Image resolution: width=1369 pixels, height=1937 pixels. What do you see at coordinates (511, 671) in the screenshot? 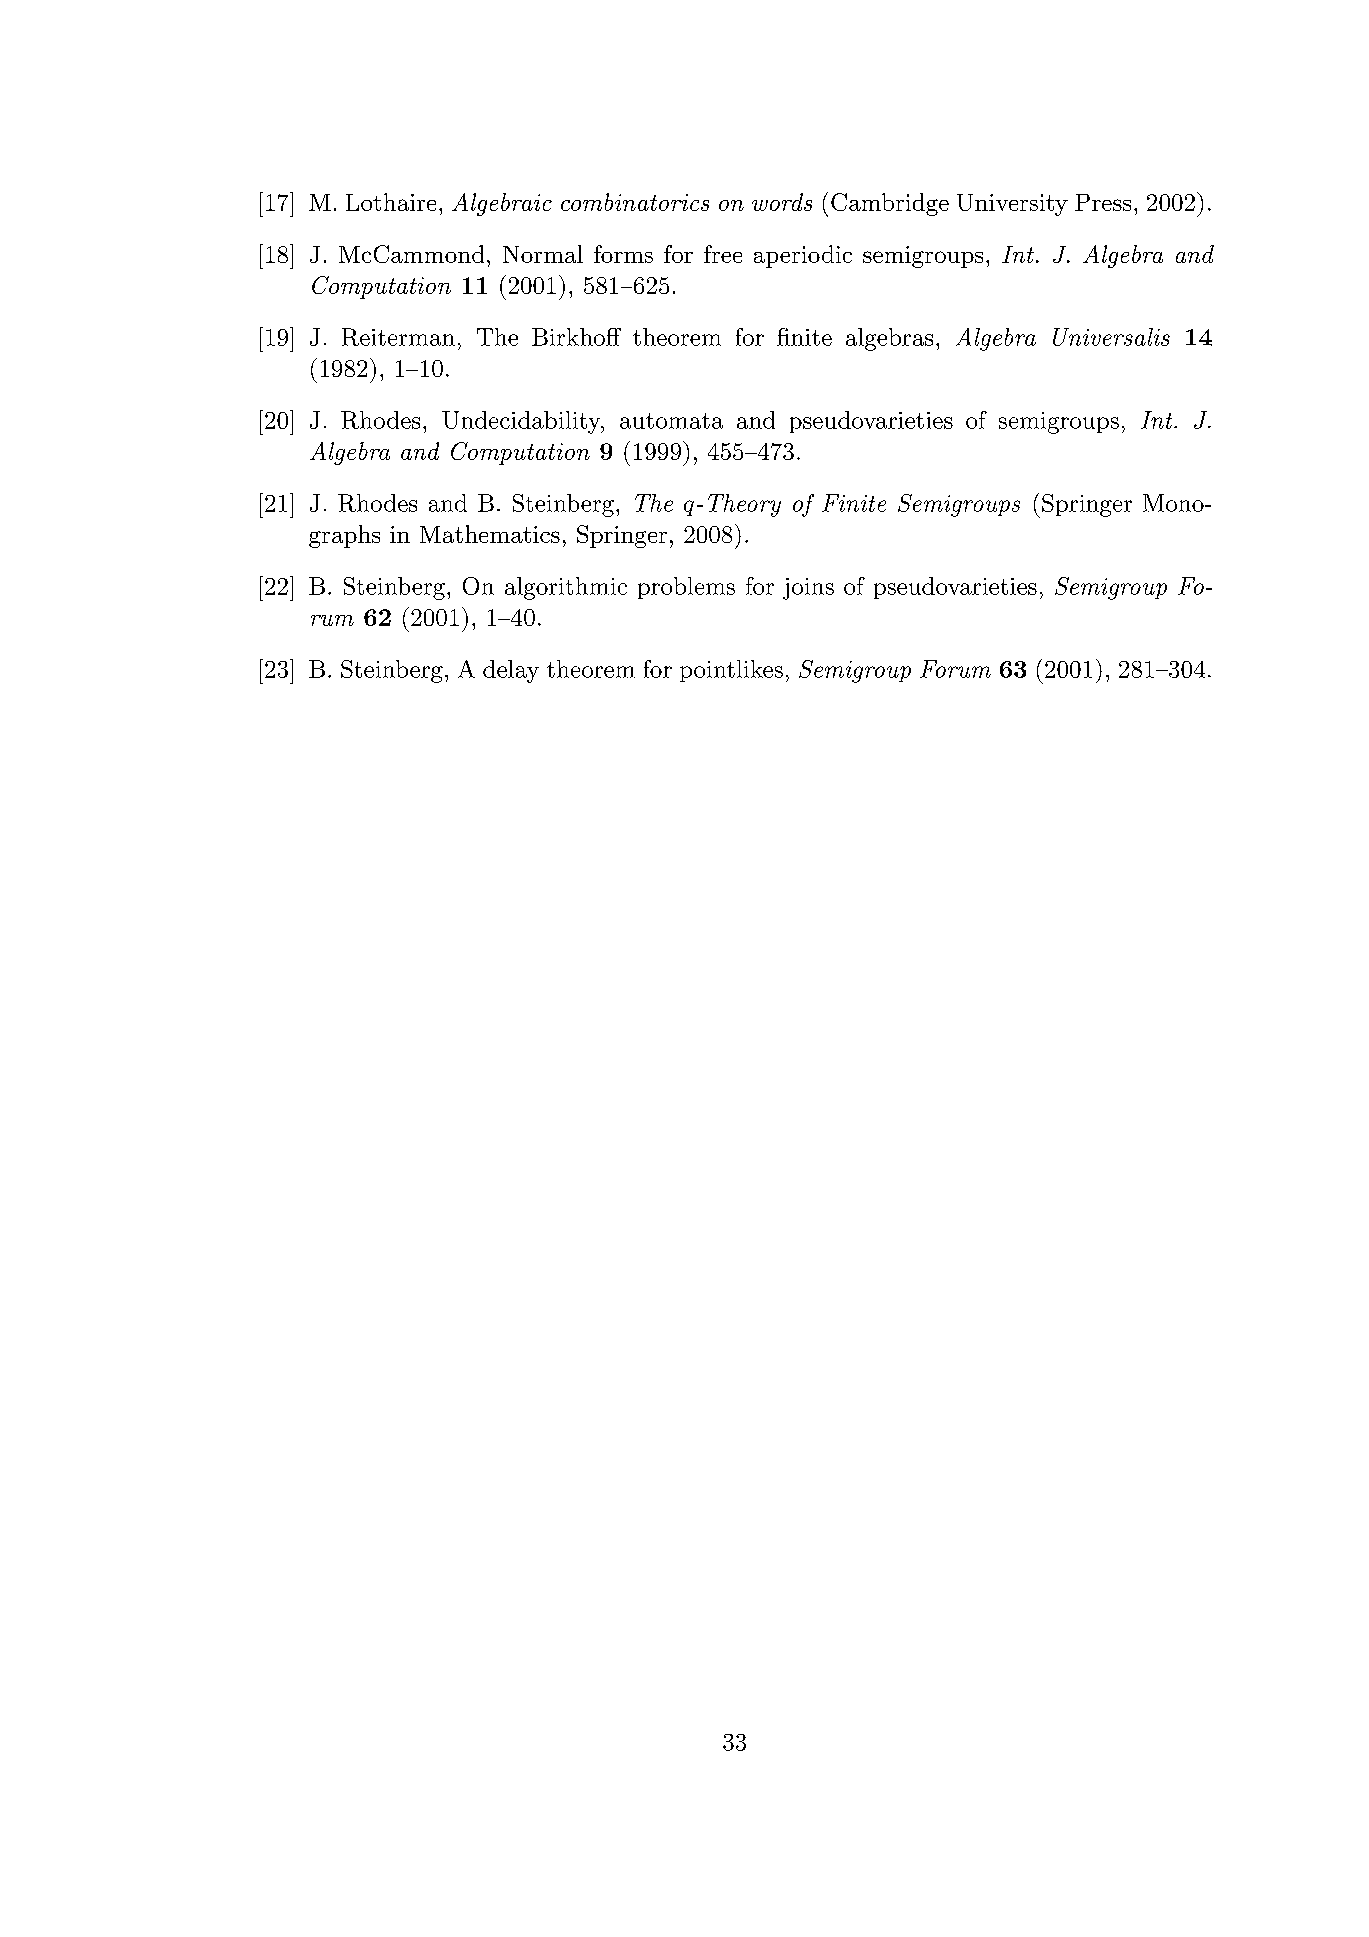
I see `delay` at bounding box center [511, 671].
